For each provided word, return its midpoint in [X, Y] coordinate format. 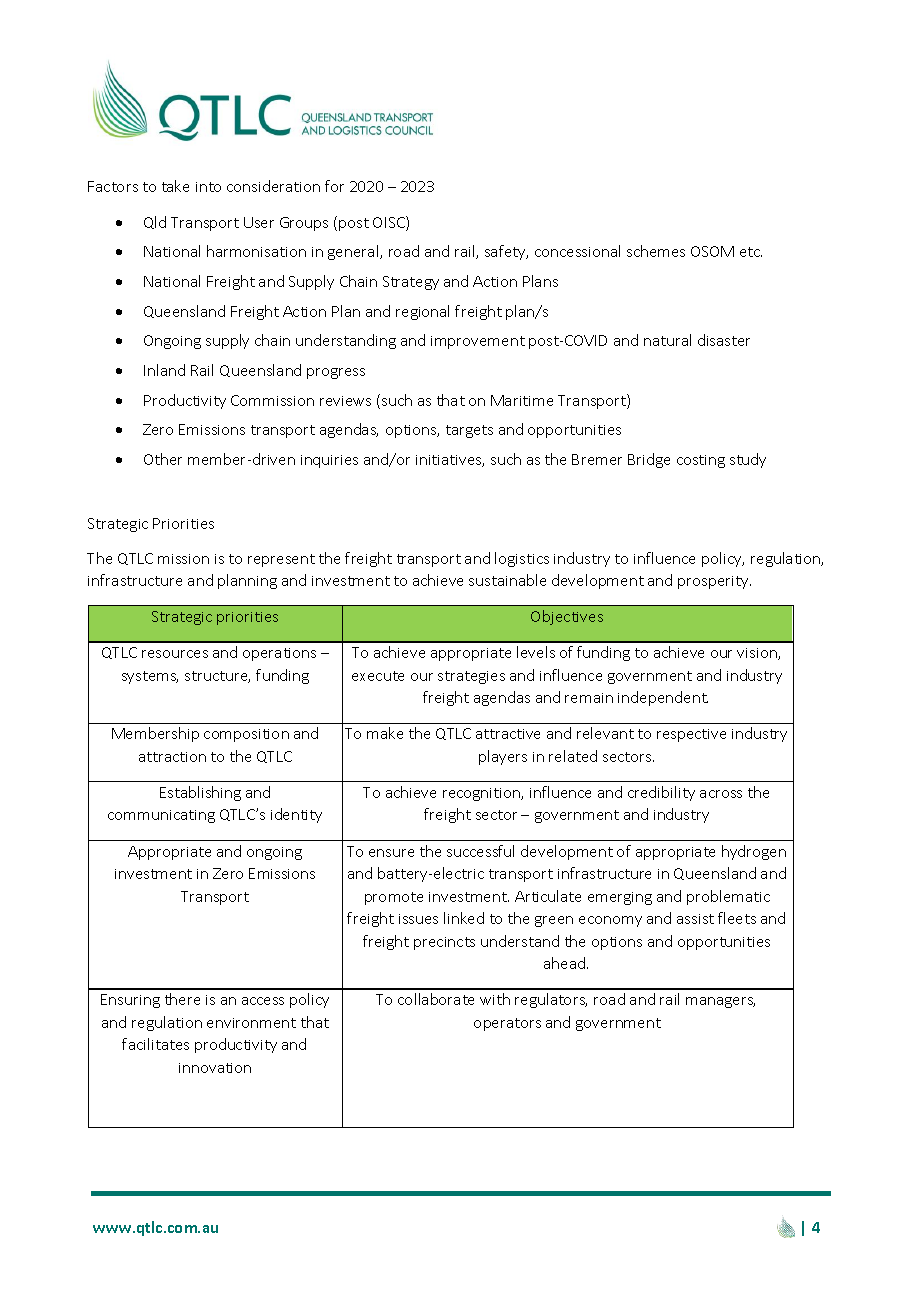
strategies [471, 677]
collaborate [436, 999]
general [354, 252]
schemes [656, 251]
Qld [155, 222]
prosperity [714, 582]
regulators [551, 1000]
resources [175, 654]
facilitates [155, 1044]
